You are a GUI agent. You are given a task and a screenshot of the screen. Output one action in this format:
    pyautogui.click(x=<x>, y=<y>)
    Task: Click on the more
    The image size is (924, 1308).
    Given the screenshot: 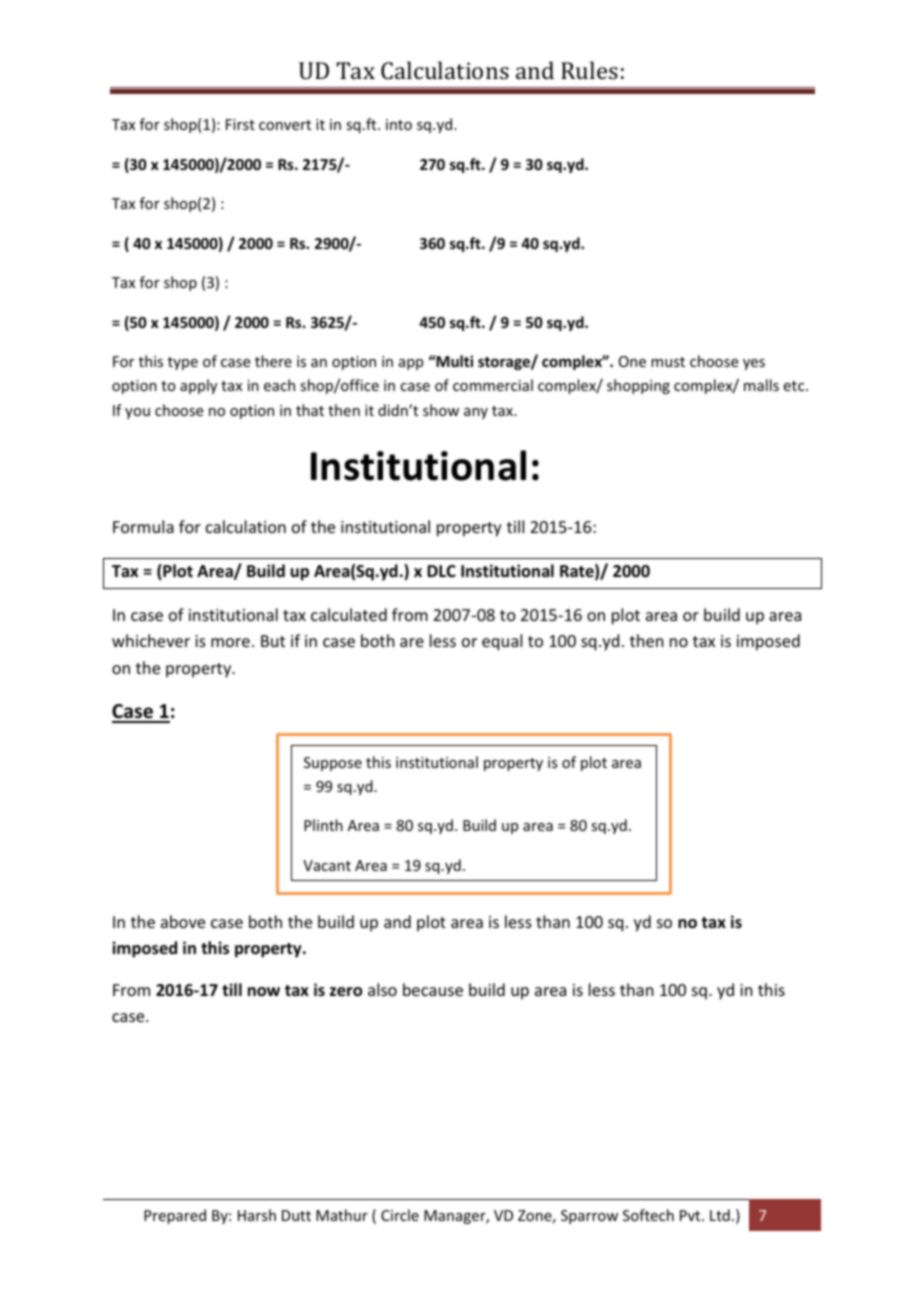 What is the action you would take?
    pyautogui.click(x=230, y=642)
